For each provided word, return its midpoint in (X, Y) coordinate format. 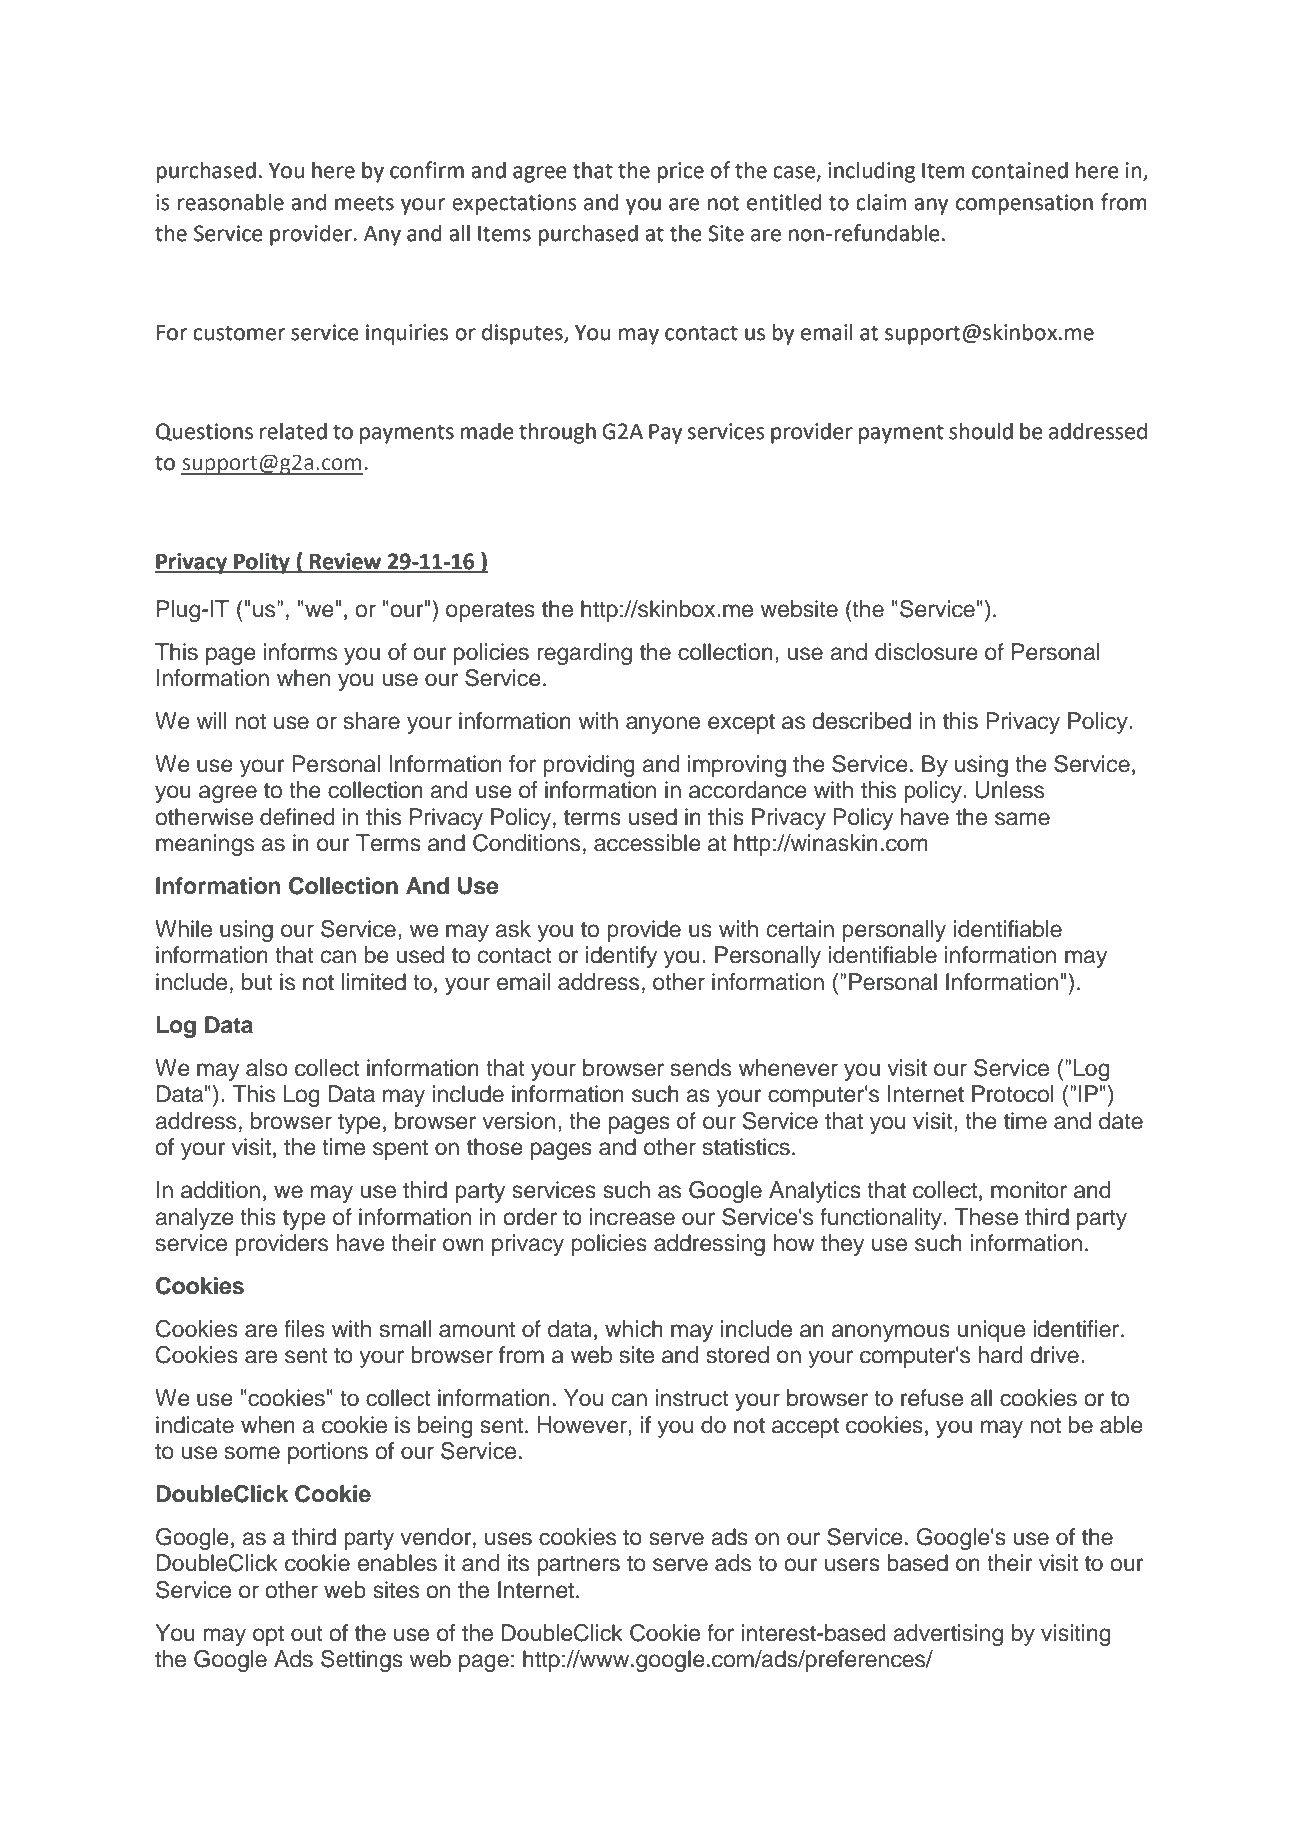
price (680, 172)
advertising (948, 1635)
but (257, 982)
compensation (1024, 204)
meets (364, 203)
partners (578, 1566)
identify (621, 957)
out (307, 1634)
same (1022, 819)
